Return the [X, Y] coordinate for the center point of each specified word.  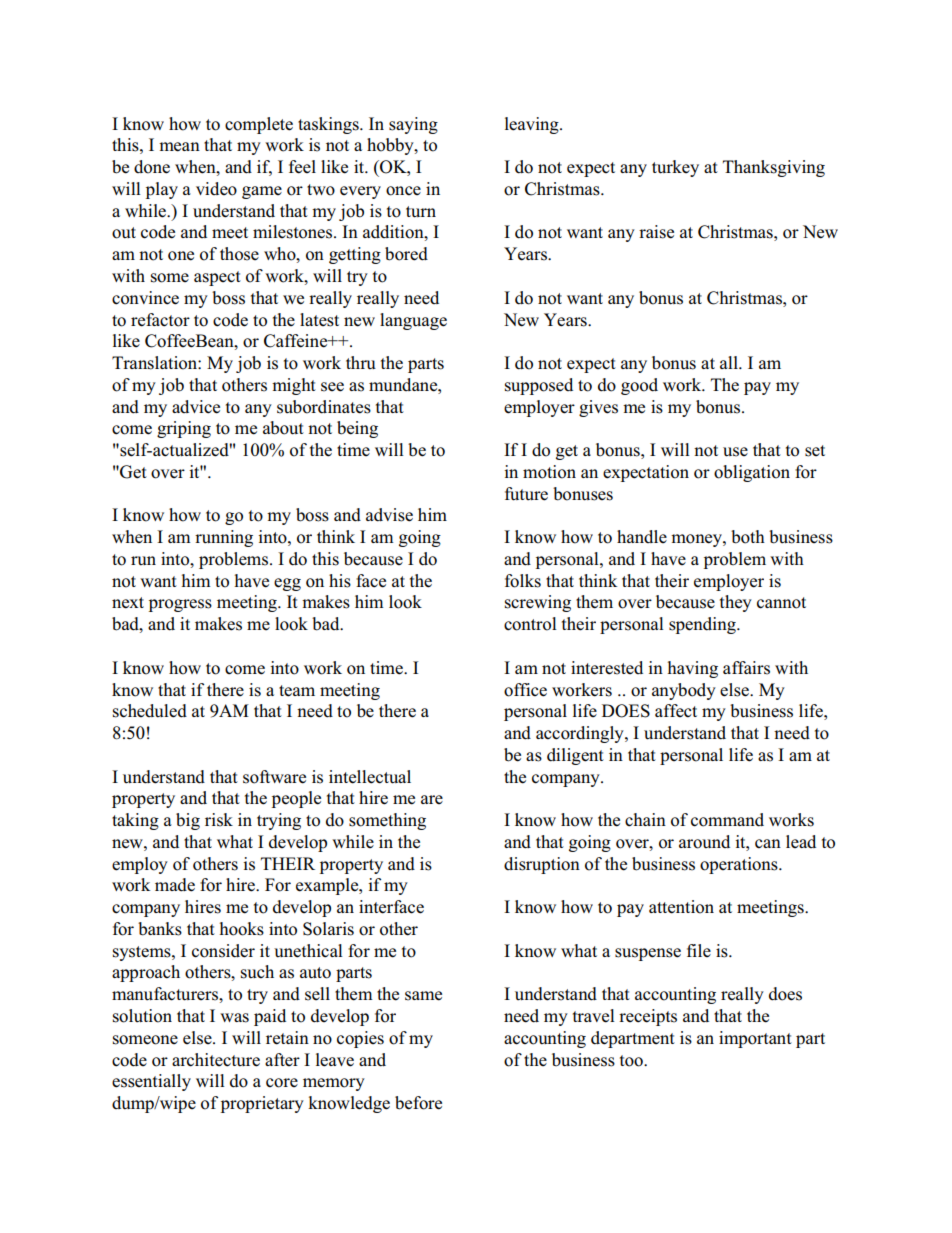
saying [413, 125]
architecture [216, 1060]
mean [179, 147]
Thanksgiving [774, 168]
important [755, 1039]
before [418, 1103]
